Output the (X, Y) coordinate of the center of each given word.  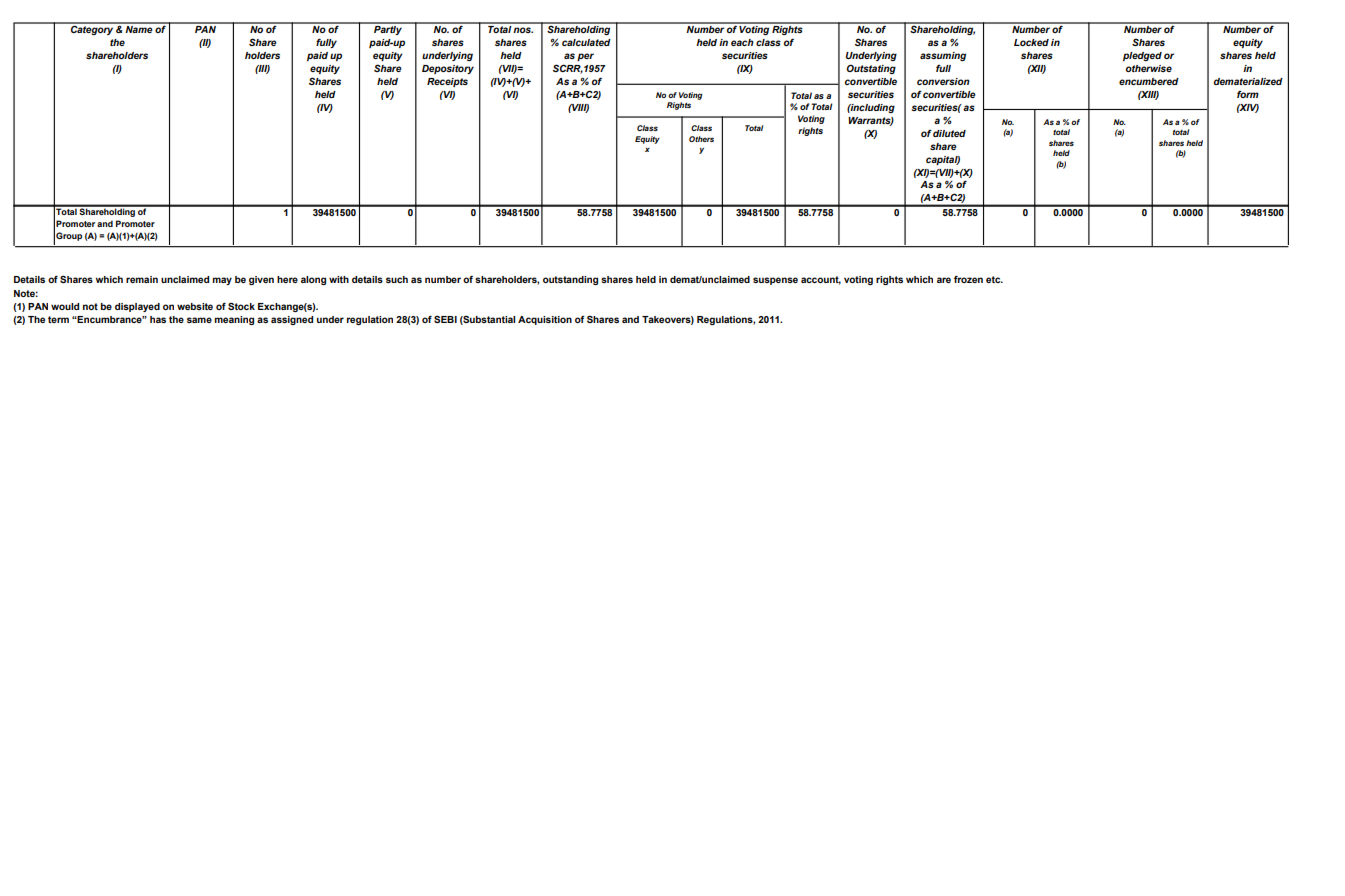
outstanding (570, 280)
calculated (586, 42)
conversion (943, 81)
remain (142, 279)
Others (701, 139)
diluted (949, 133)
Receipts (447, 82)
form (1248, 94)
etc (994, 279)
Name (138, 28)
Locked (1031, 42)
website (195, 306)
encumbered (1149, 81)
